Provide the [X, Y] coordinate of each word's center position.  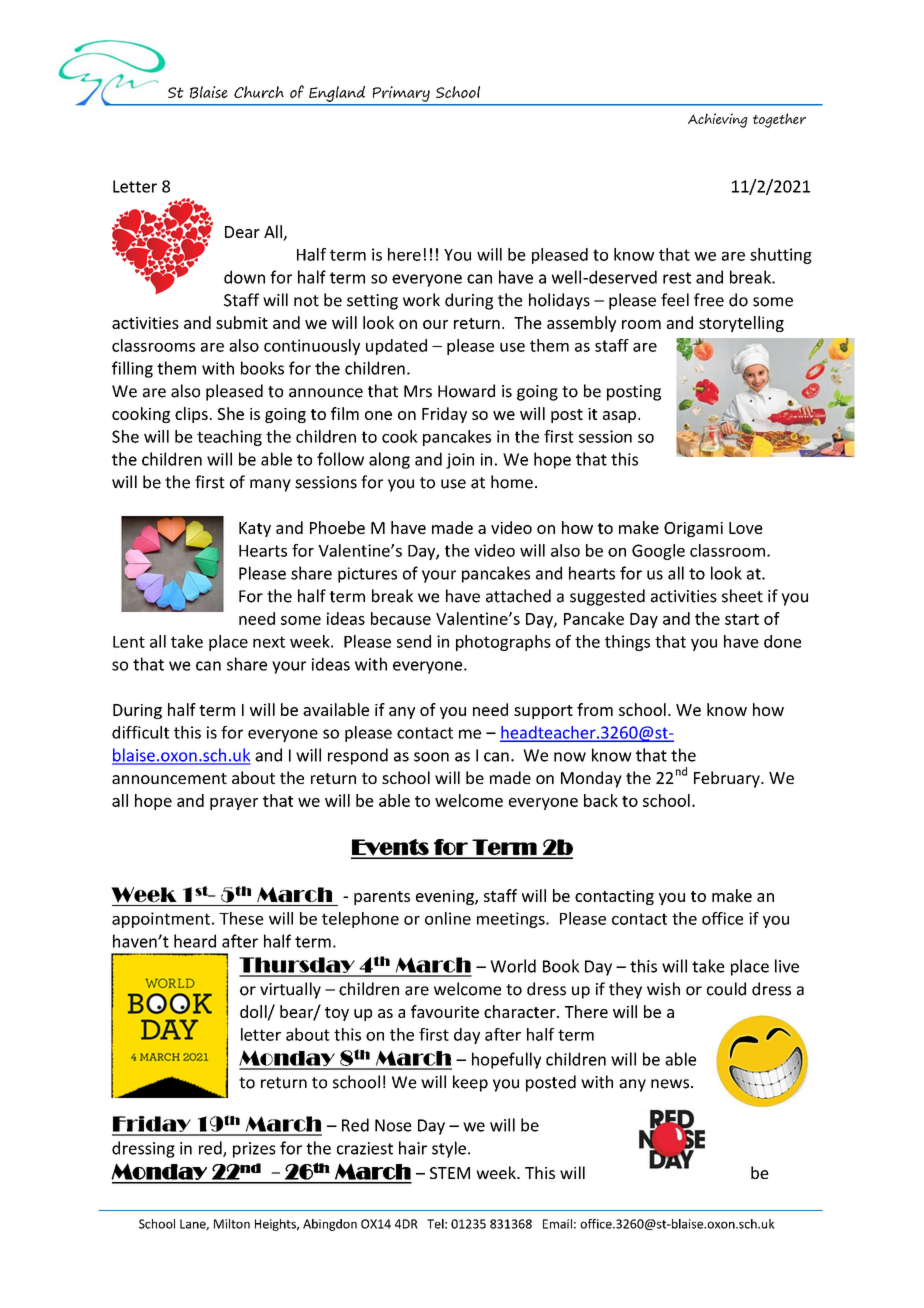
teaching [229, 438]
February [728, 779]
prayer [234, 804]
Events [391, 848]
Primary [401, 94]
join [460, 461]
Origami [693, 529]
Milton [232, 1224]
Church [259, 92]
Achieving [718, 120]
